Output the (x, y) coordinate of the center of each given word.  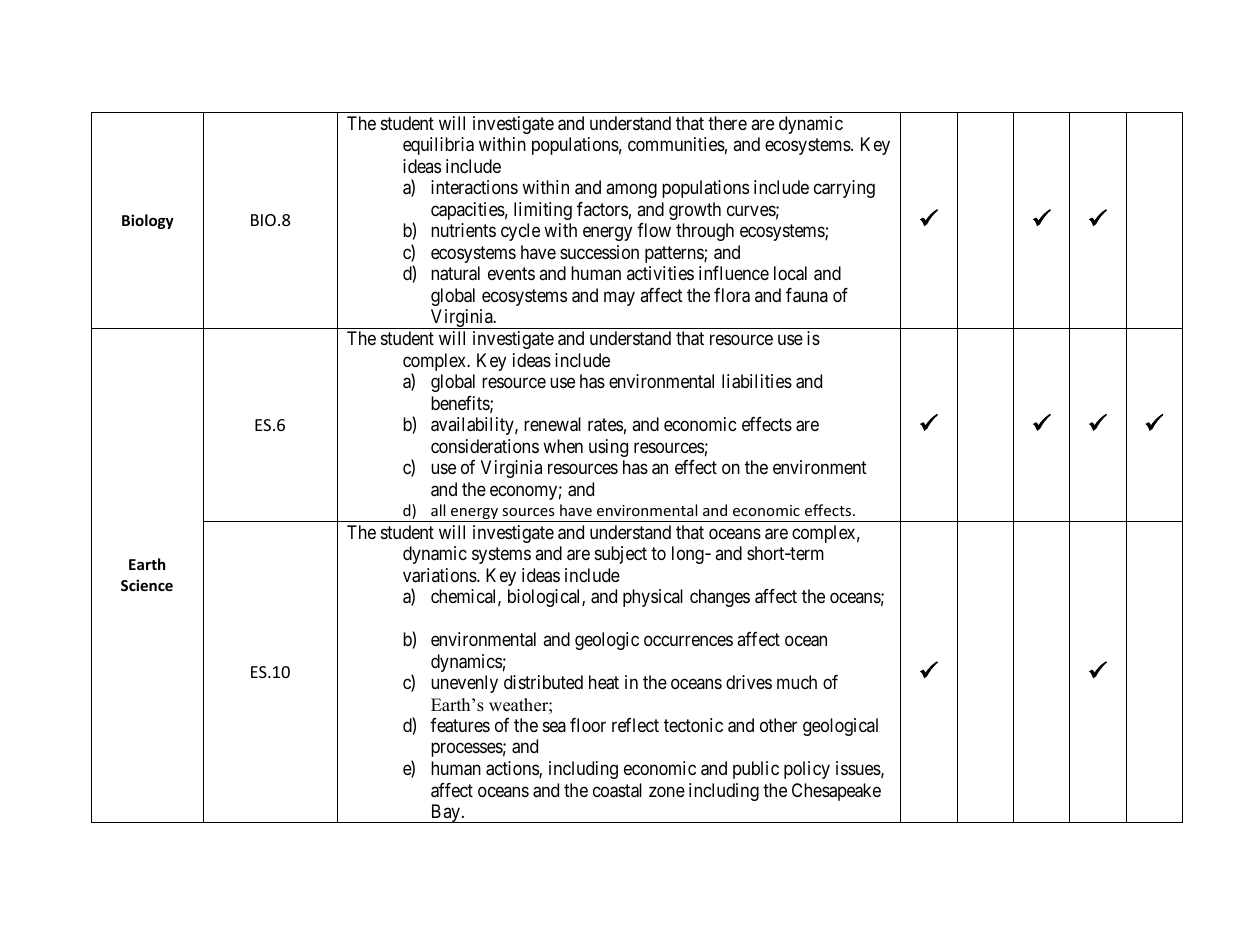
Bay (445, 813)
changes (720, 598)
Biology (148, 221)
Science (147, 585)
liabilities (757, 381)
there (727, 123)
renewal (552, 424)
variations (440, 575)
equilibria (438, 146)
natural (455, 273)
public (756, 770)
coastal (617, 790)
